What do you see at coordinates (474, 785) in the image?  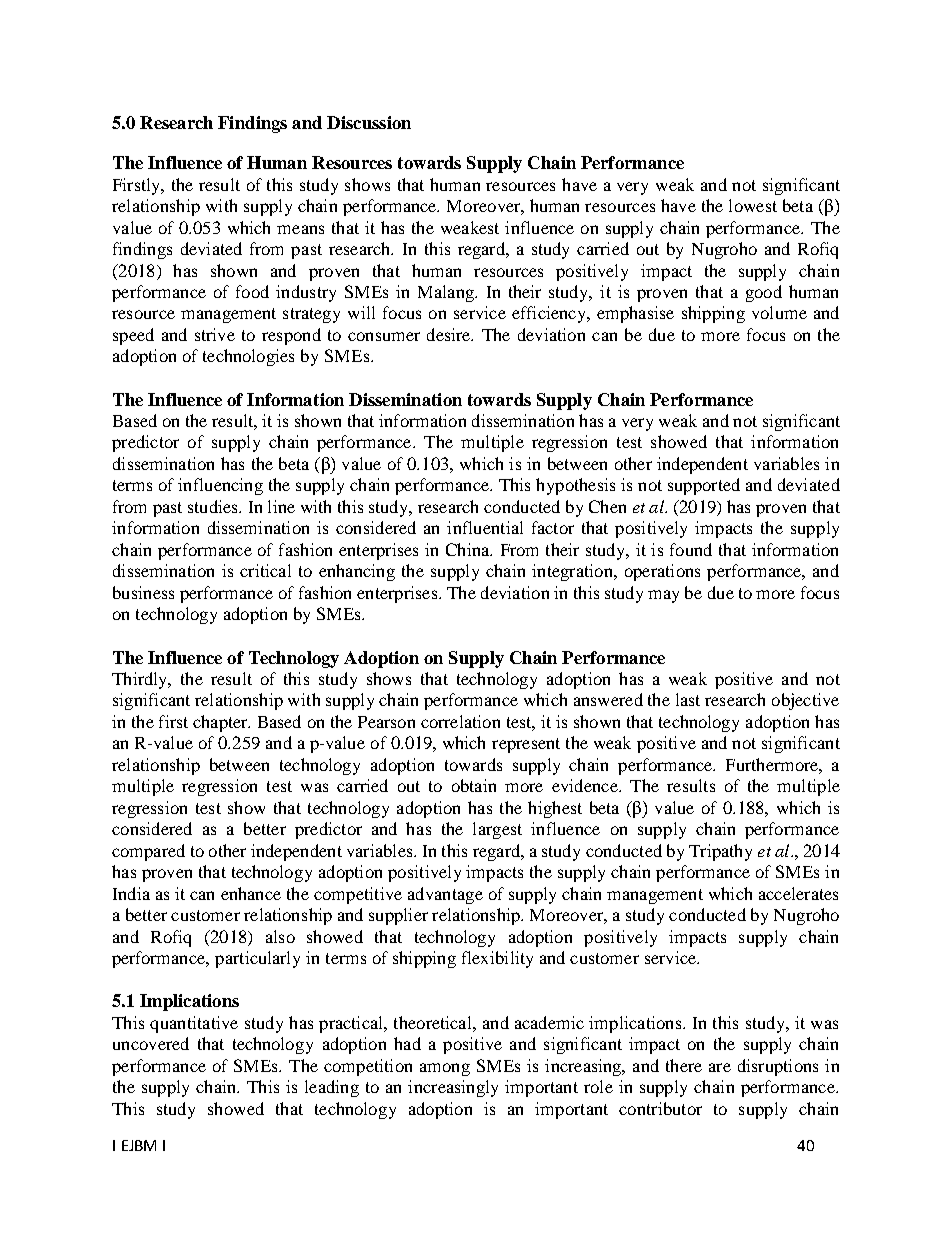 I see `obtain` at bounding box center [474, 785].
